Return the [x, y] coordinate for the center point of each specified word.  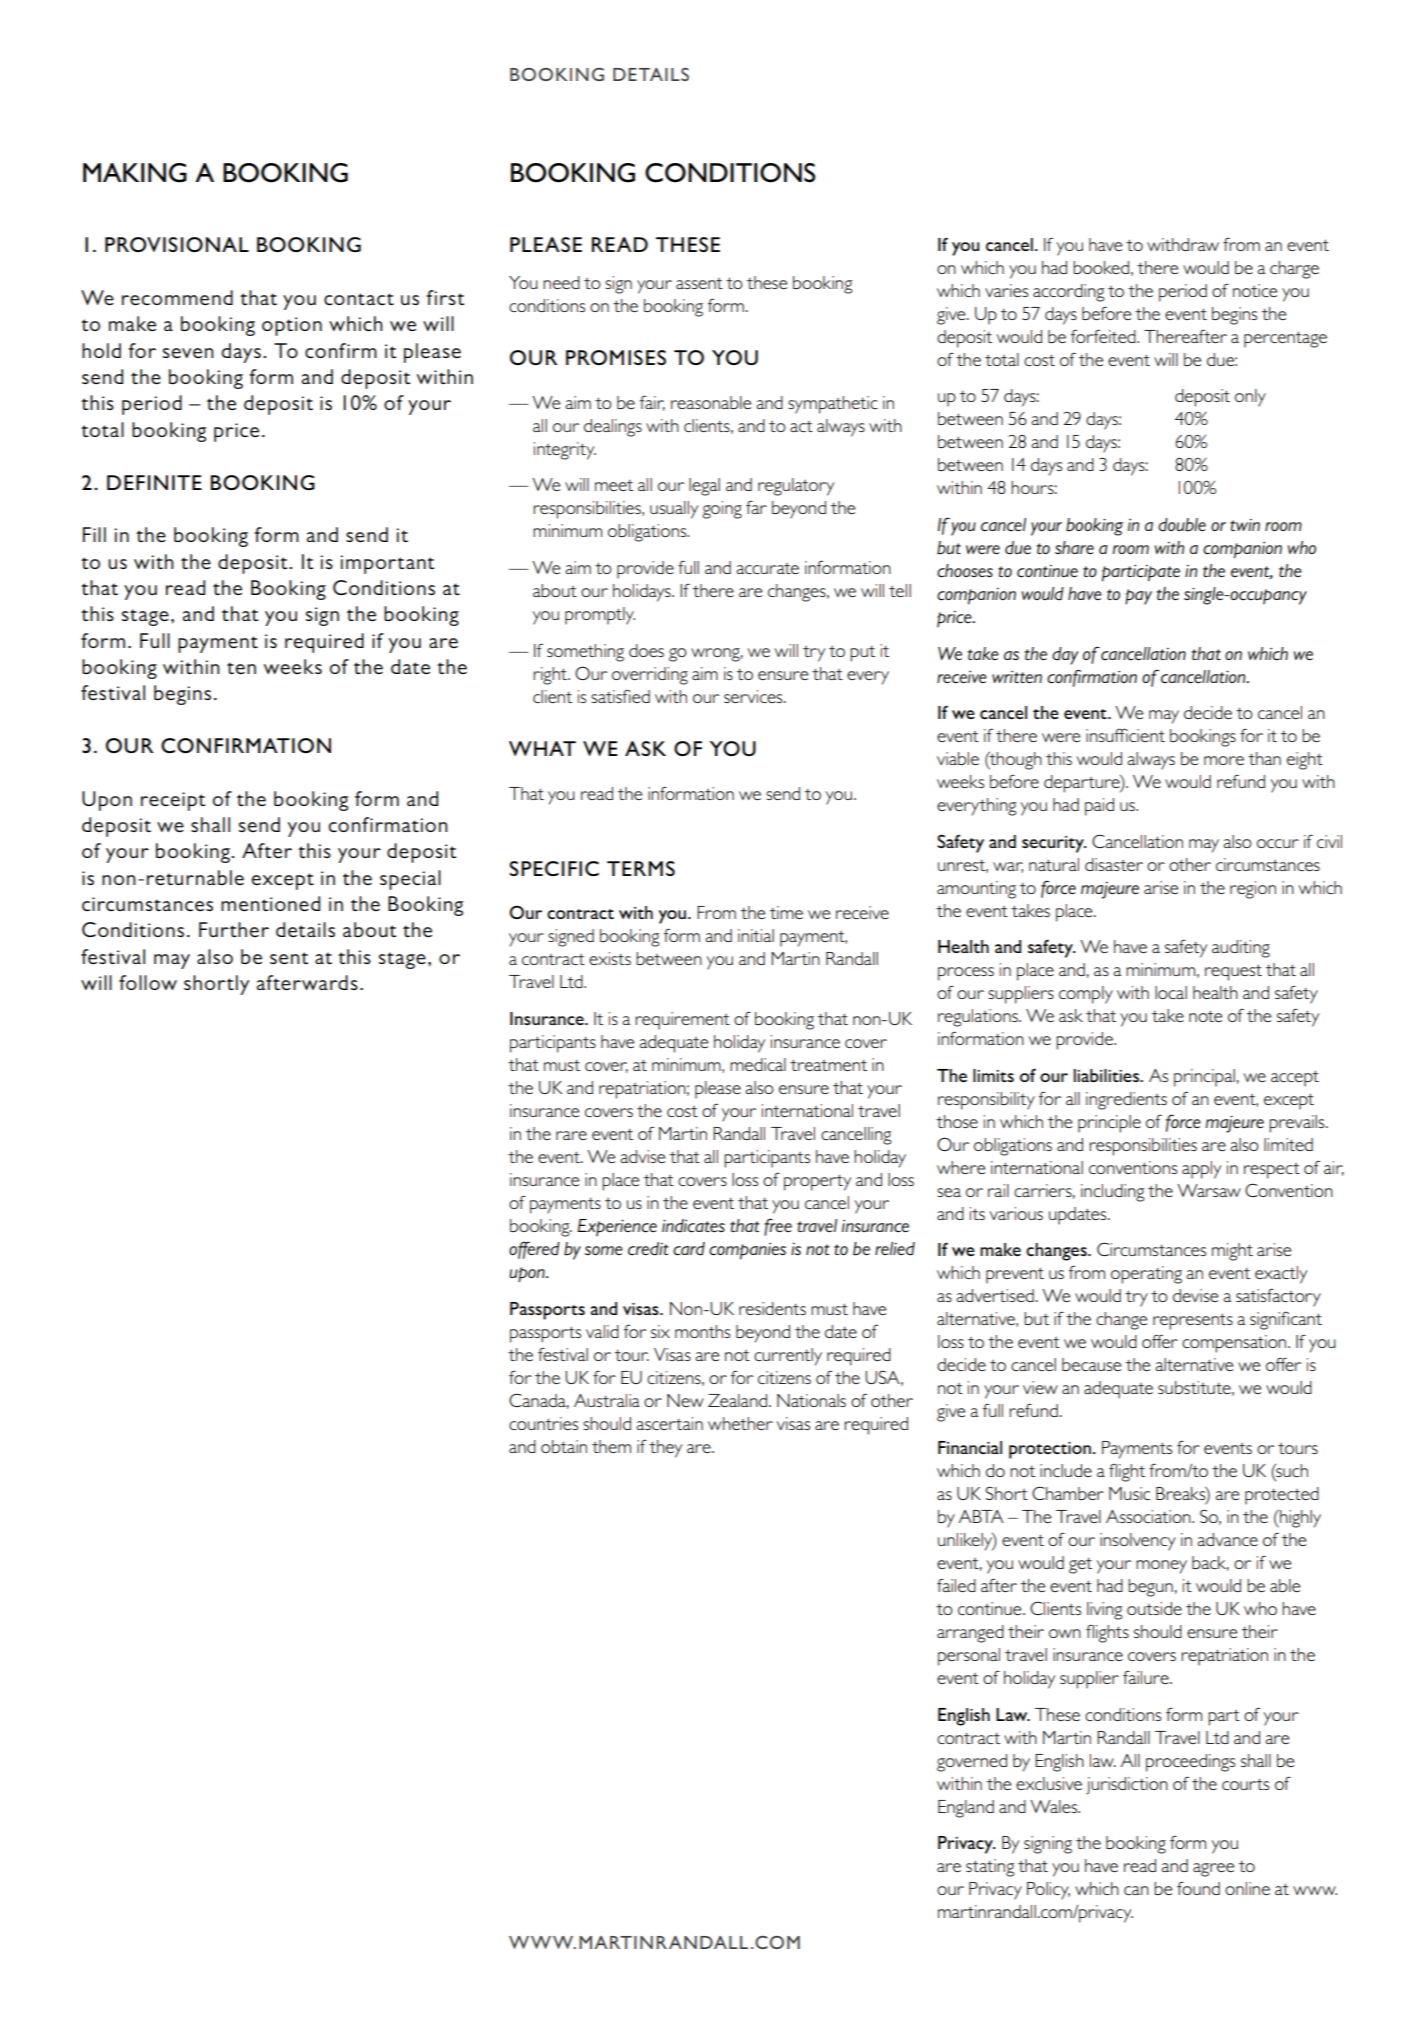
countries [543, 1423]
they [665, 1449]
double [1182, 525]
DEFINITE [154, 482]
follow [148, 982]
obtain [564, 1446]
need [561, 282]
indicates [693, 1226]
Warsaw [1209, 1190]
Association [1149, 1516]
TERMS [641, 868]
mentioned [270, 904]
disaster [1114, 864]
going [722, 510]
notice [1255, 290]
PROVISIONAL [177, 244]
